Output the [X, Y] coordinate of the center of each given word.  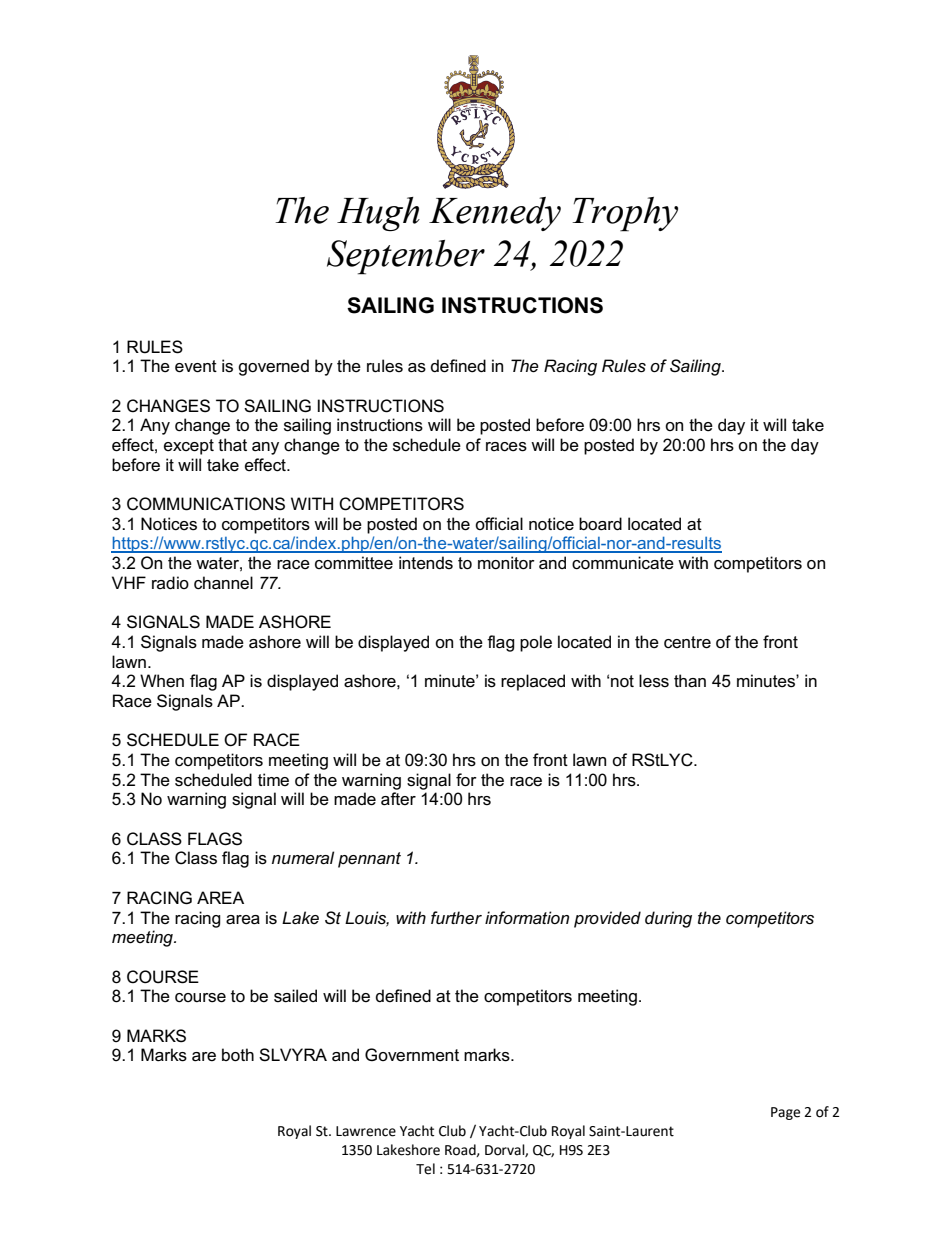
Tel [425, 1169]
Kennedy [495, 214]
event [196, 366]
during [668, 919]
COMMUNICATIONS [206, 504]
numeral [303, 858]
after [398, 799]
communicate [623, 563]
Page [785, 1113]
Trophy [625, 214]
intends [426, 563]
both [238, 1055]
